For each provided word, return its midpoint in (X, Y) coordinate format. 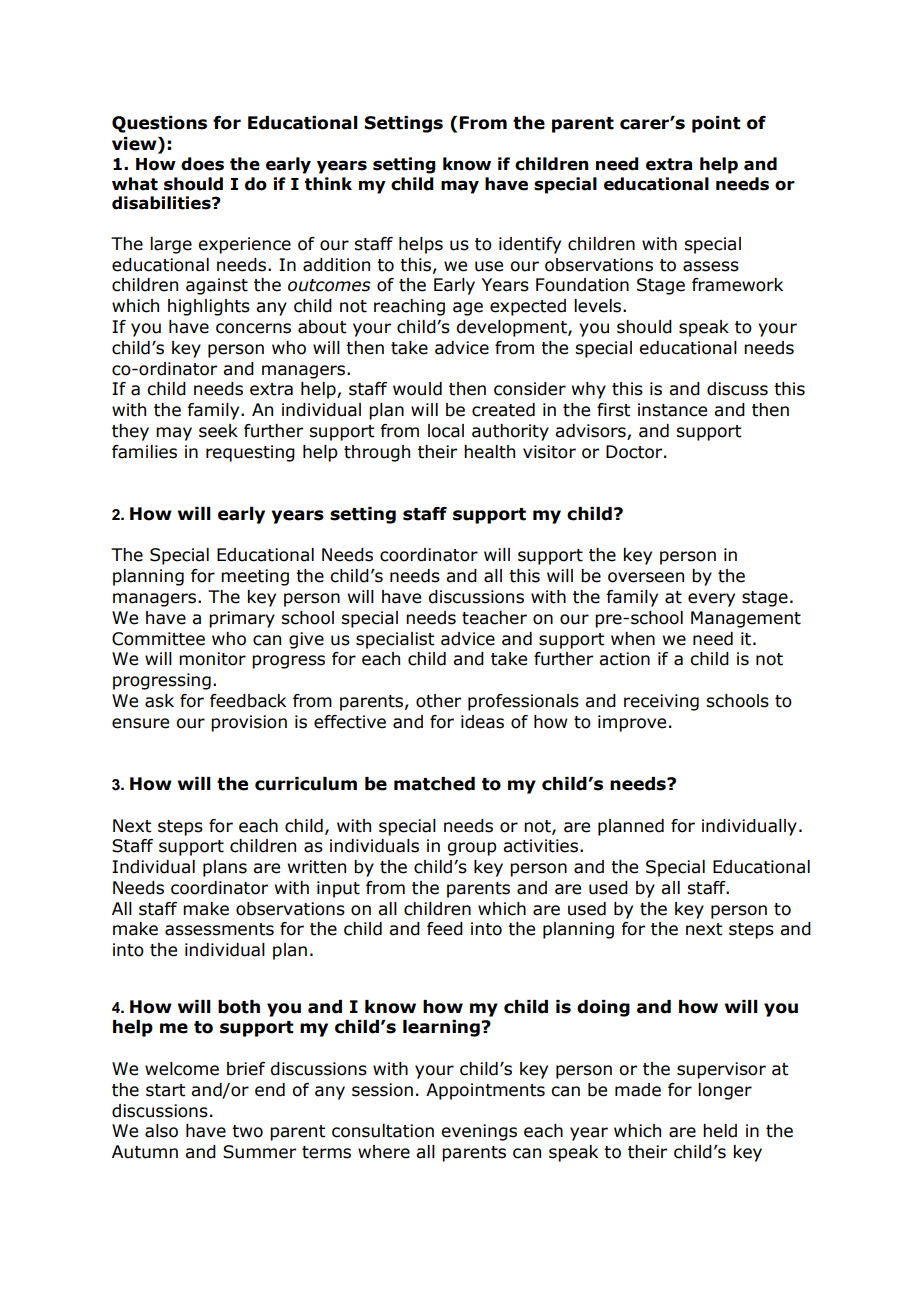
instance (672, 410)
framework (737, 285)
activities (542, 846)
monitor (212, 659)
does (202, 164)
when (633, 639)
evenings (479, 1132)
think (328, 184)
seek (218, 431)
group (472, 849)
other (438, 701)
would (417, 389)
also (161, 1131)
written (317, 867)
